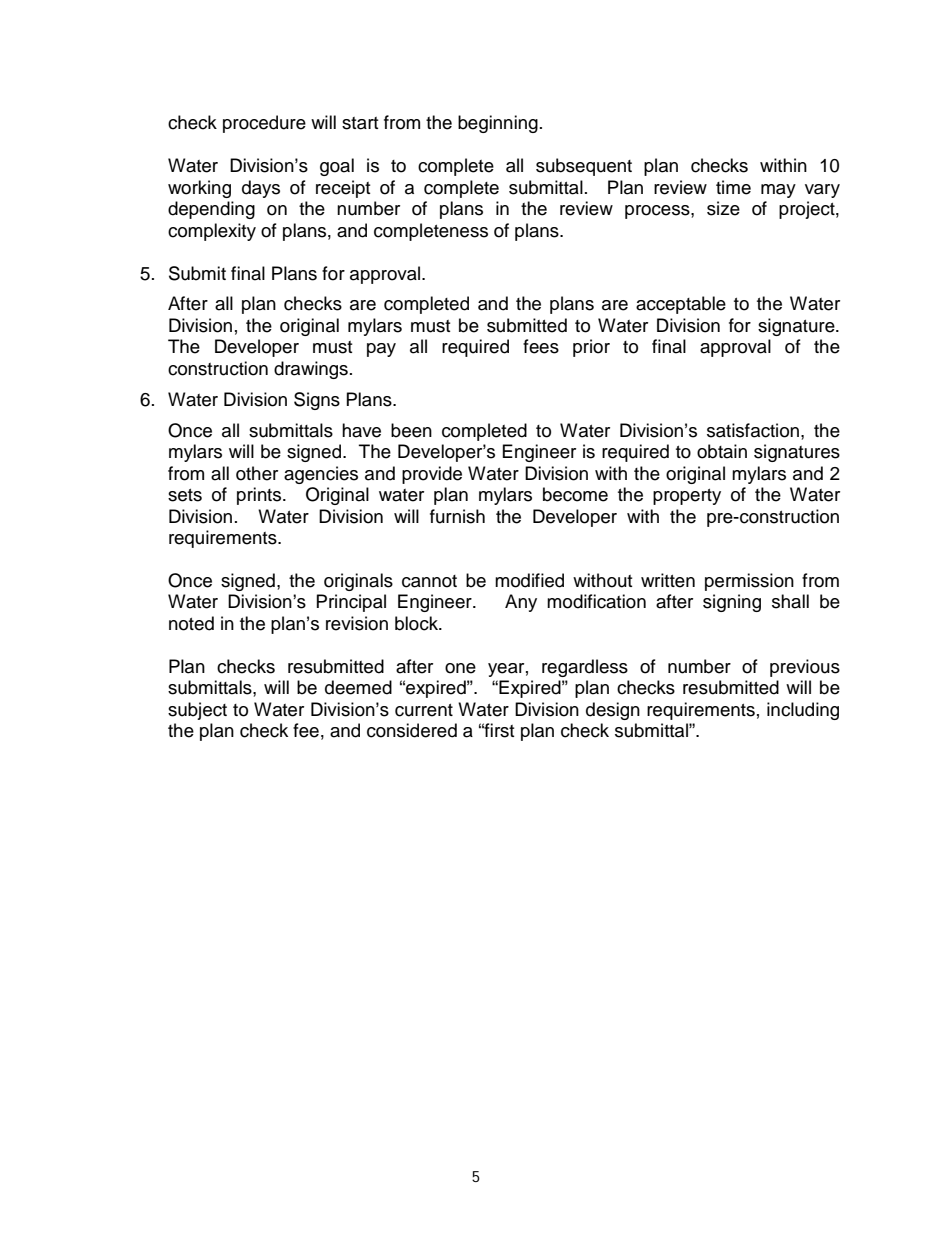  Describe the element at coordinates (753, 430) in the document. I see `satisfaction` at that location.
